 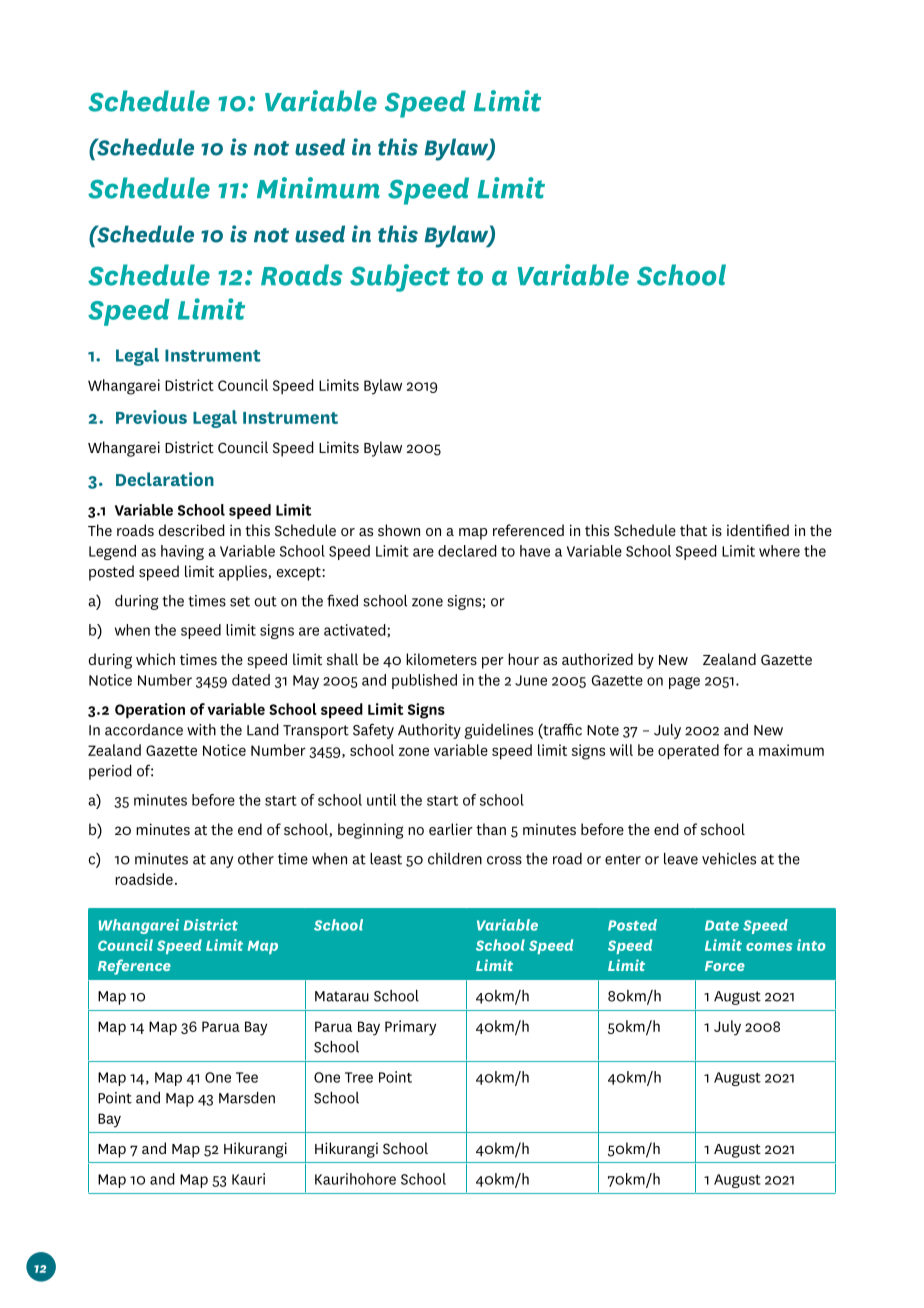 I want to click on with, so click(x=201, y=730).
